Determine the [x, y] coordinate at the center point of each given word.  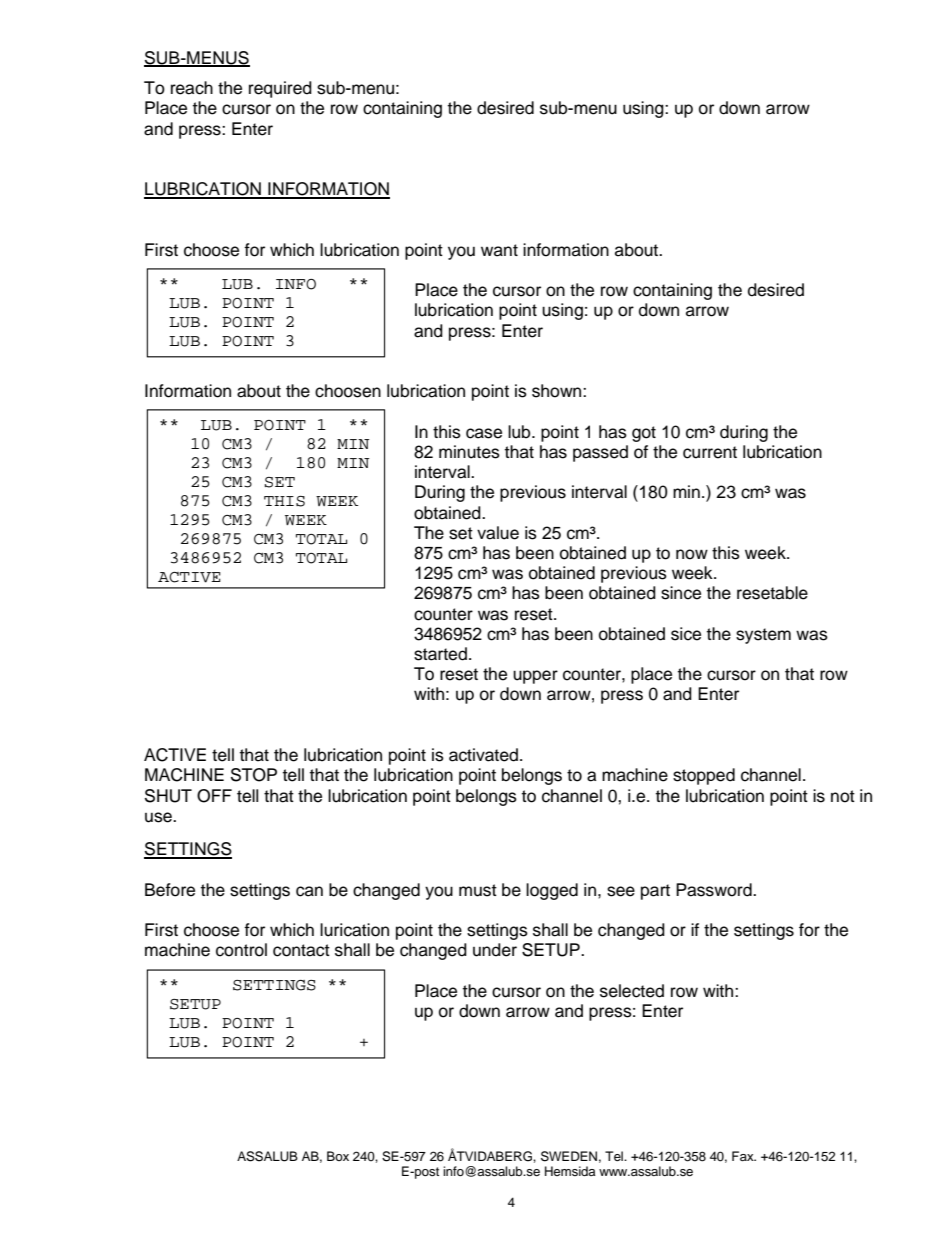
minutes [469, 452]
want [499, 250]
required [280, 89]
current [710, 452]
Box [338, 1156]
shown [558, 391]
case [484, 433]
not [843, 796]
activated [483, 755]
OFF [214, 796]
